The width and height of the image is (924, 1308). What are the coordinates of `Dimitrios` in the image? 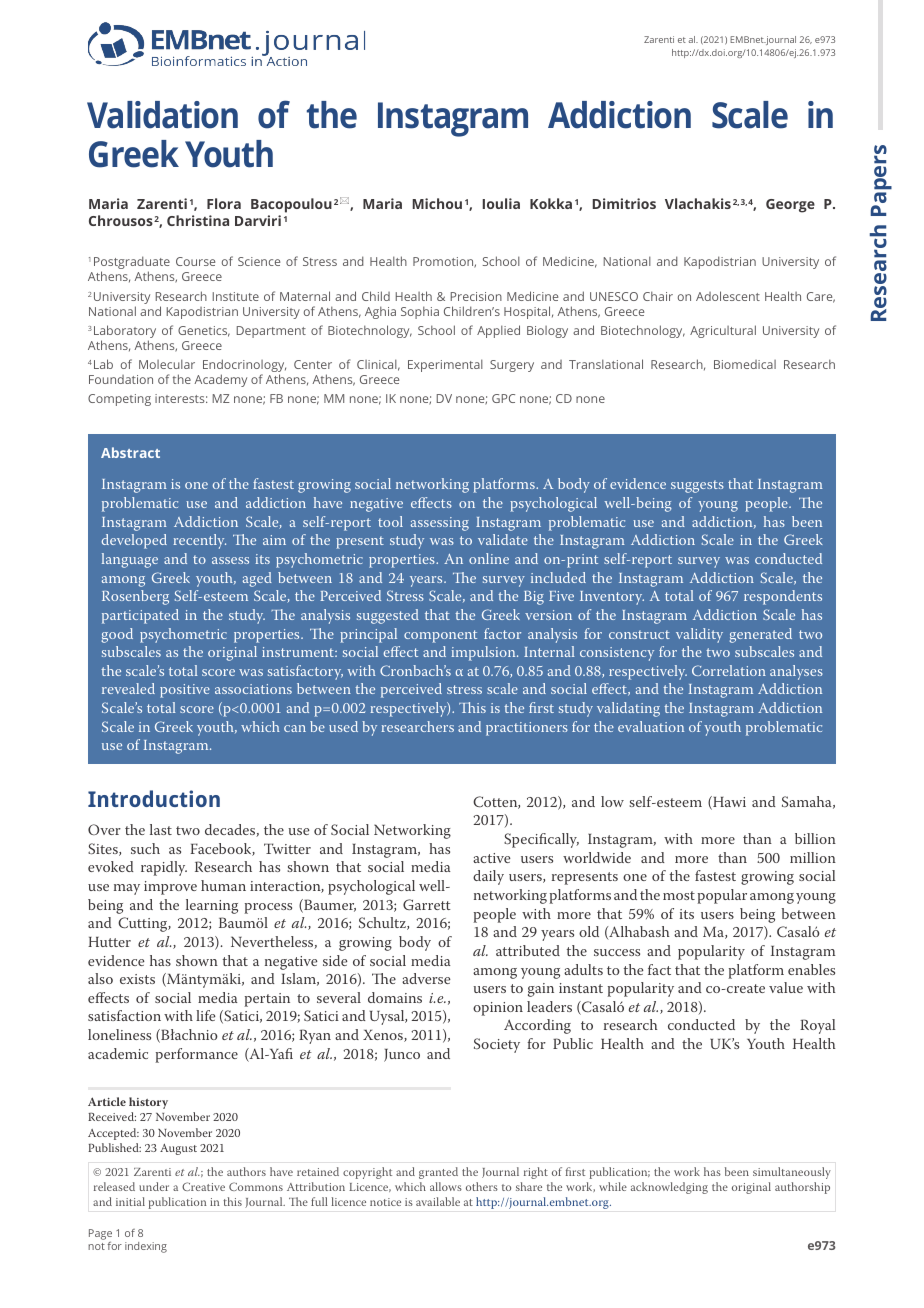 It's located at (624, 203).
